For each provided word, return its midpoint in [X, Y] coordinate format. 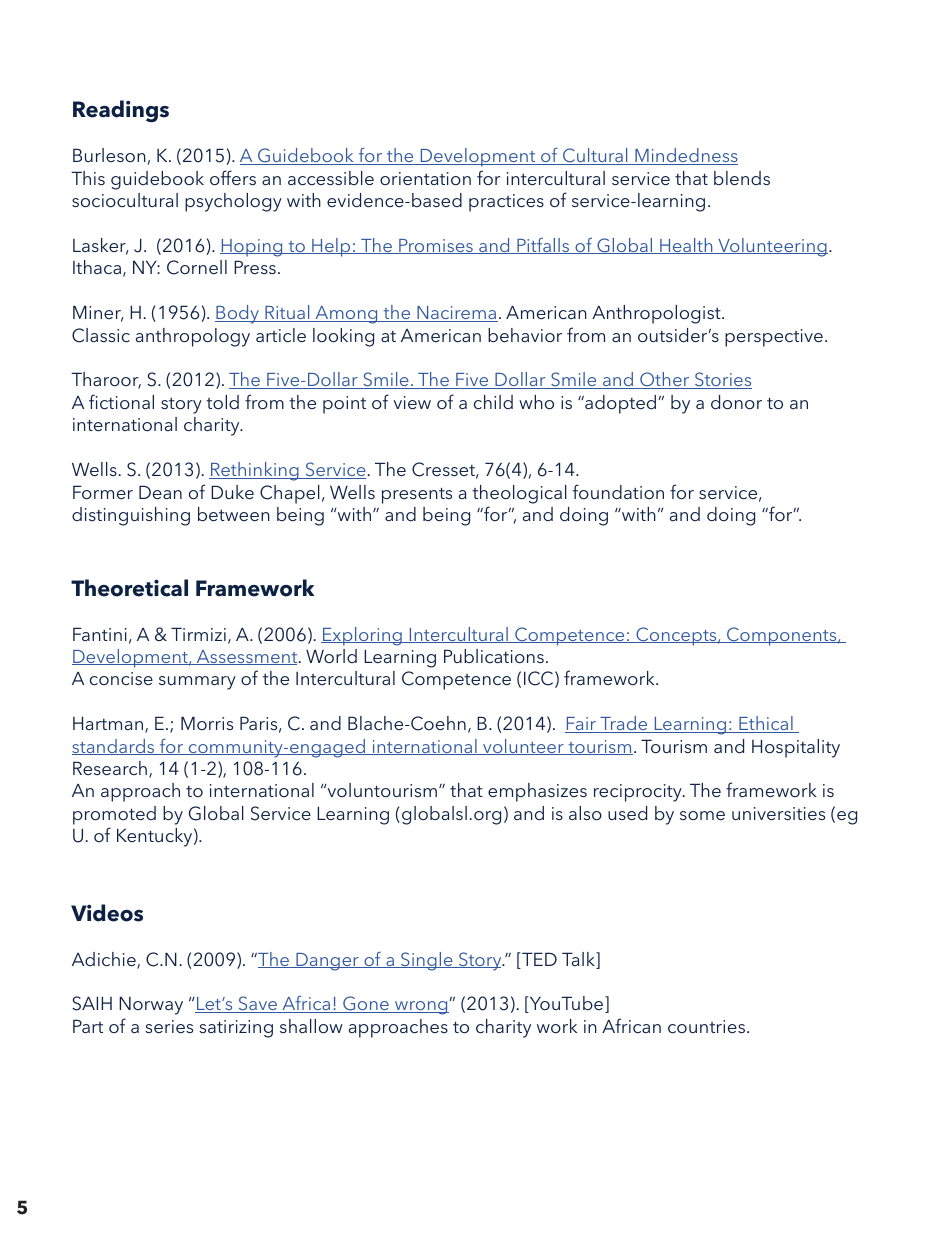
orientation [425, 178]
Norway [151, 1005]
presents [417, 496]
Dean [160, 492]
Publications [494, 656]
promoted [114, 815]
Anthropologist [657, 314]
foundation [618, 491]
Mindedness [685, 156]
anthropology [193, 337]
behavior [525, 335]
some [702, 815]
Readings [121, 111]
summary [197, 683]
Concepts [676, 636]
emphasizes [537, 792]
